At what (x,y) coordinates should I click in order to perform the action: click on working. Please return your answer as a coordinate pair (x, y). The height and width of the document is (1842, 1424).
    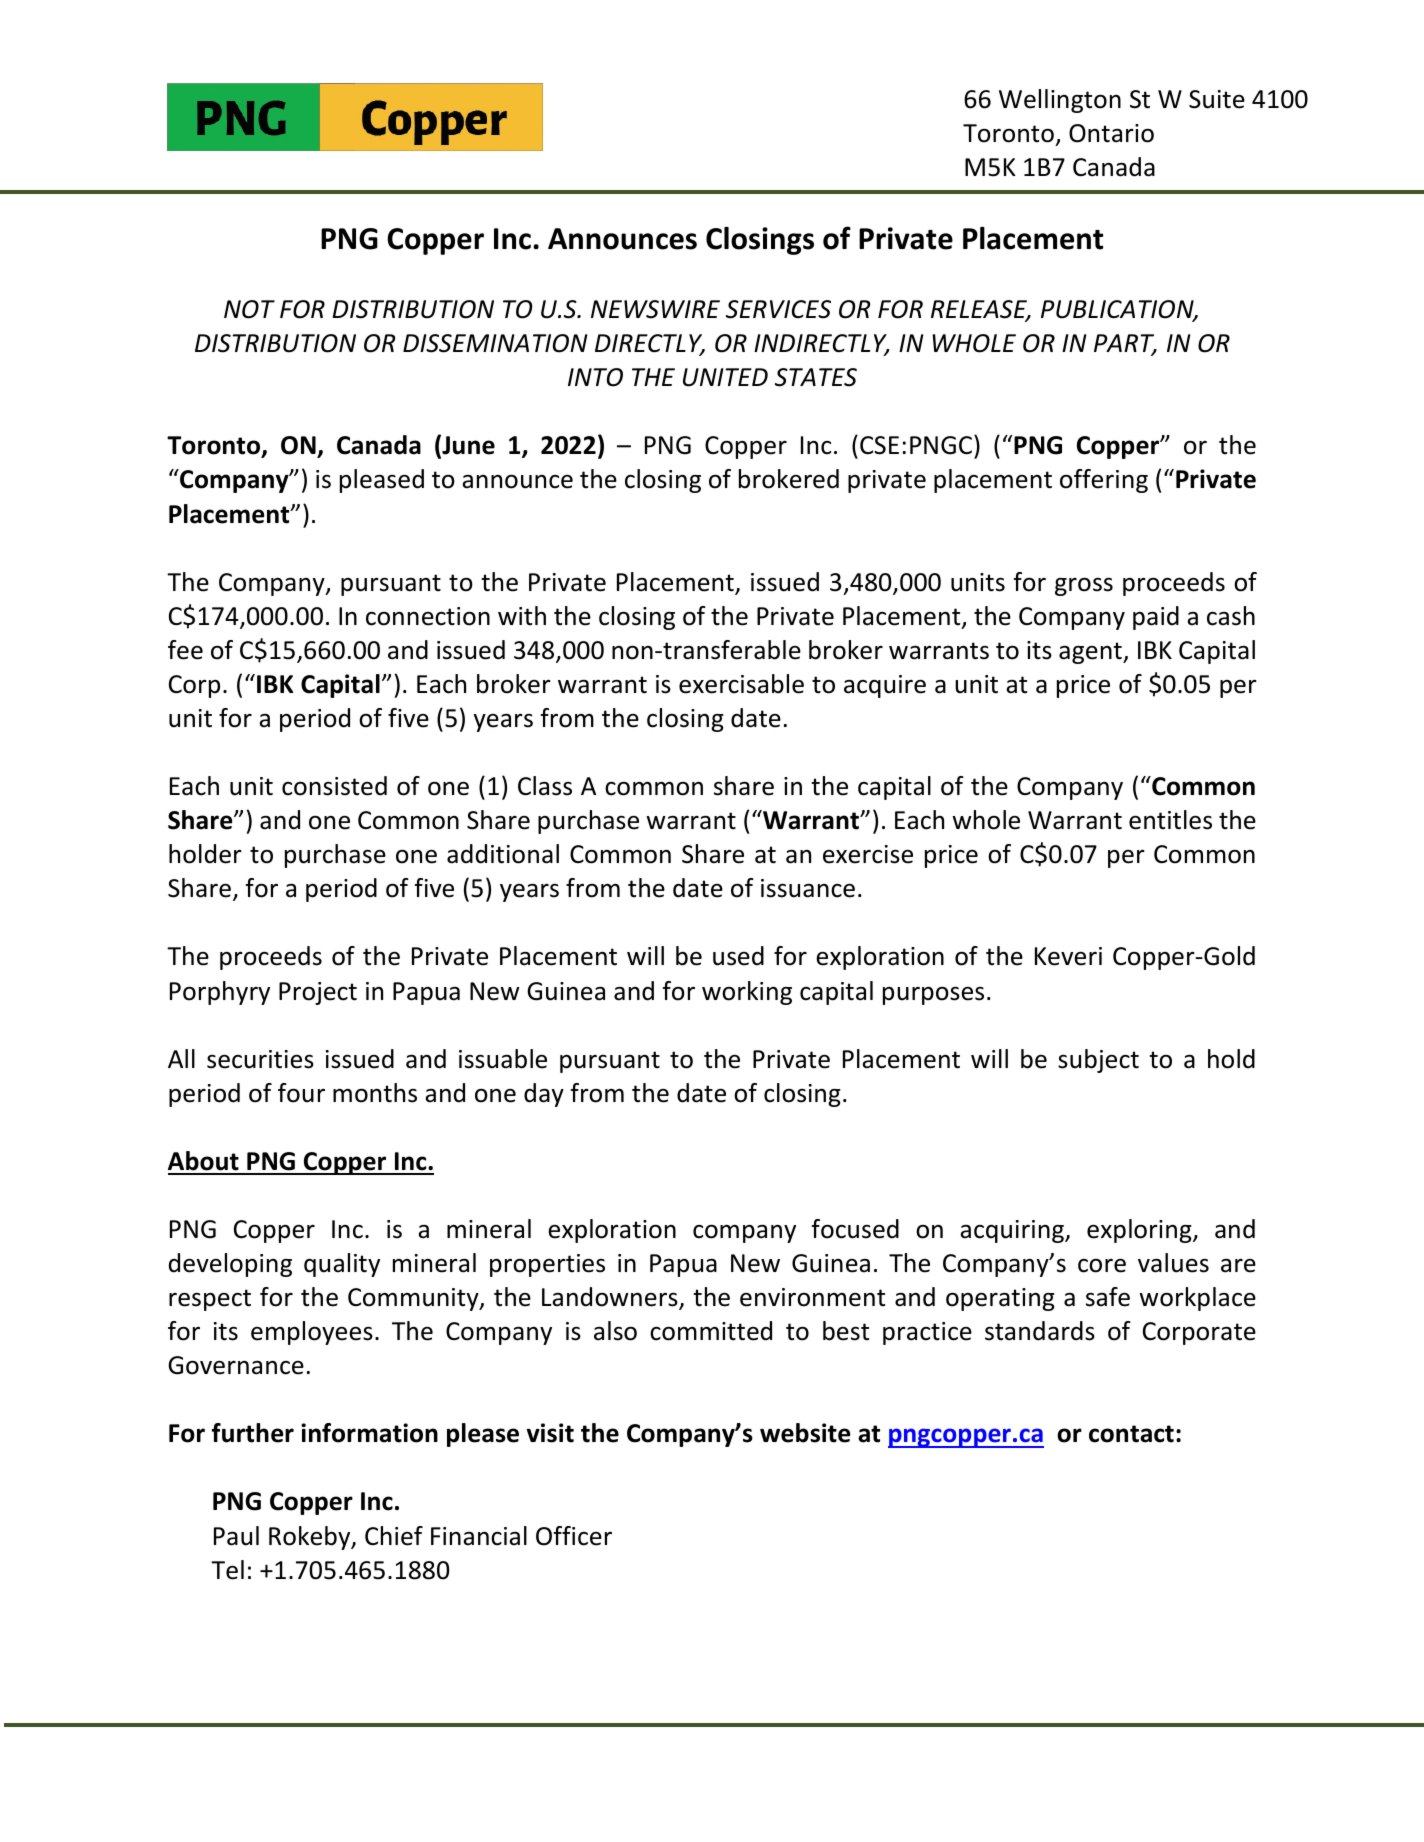
    Looking at the image, I should click on (747, 993).
